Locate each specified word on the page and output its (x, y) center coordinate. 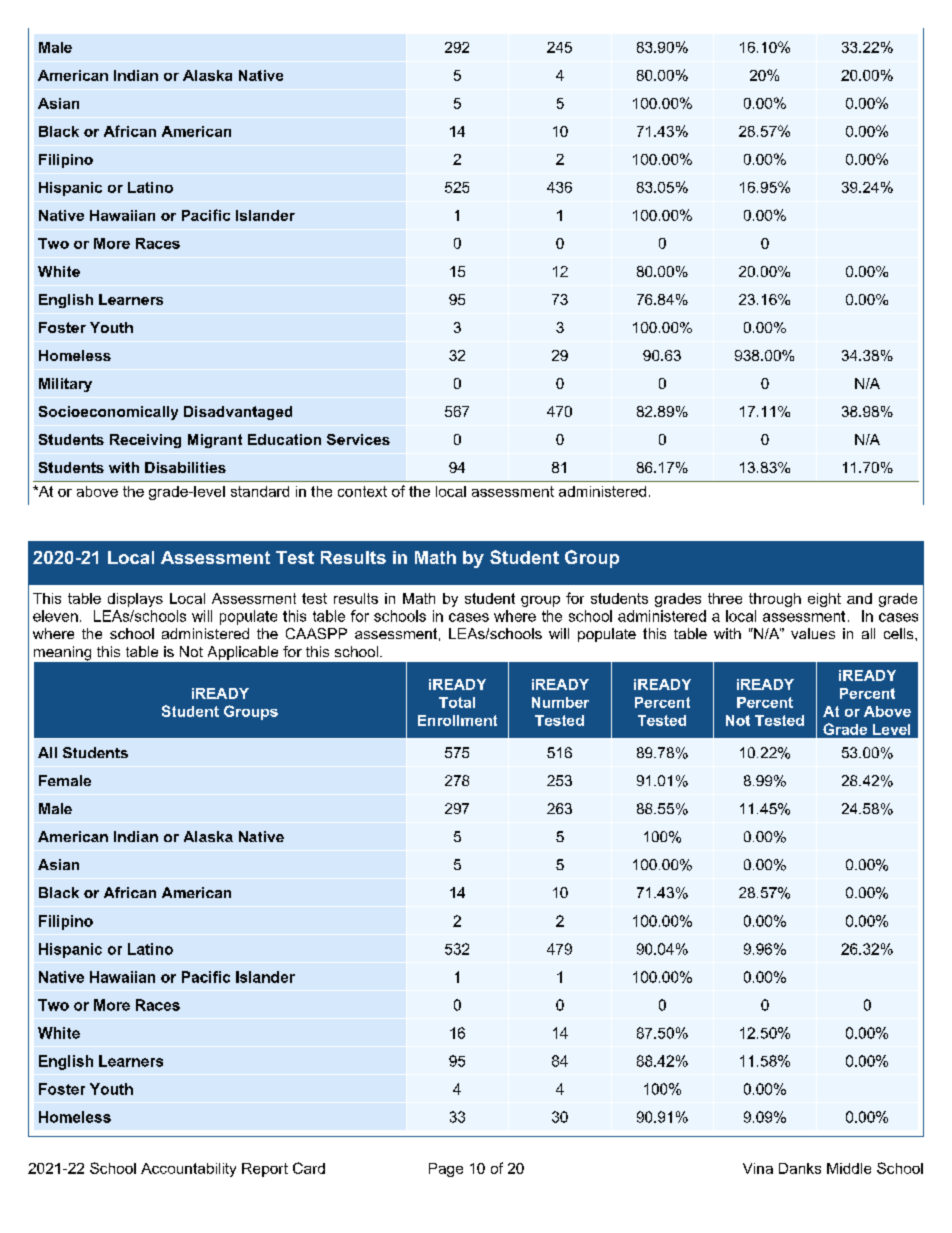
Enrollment (457, 720)
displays (135, 600)
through (775, 600)
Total (457, 702)
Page (446, 1170)
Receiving (145, 441)
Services (358, 439)
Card (309, 1168)
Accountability (188, 1170)
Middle (849, 1168)
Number (560, 702)
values (813, 633)
